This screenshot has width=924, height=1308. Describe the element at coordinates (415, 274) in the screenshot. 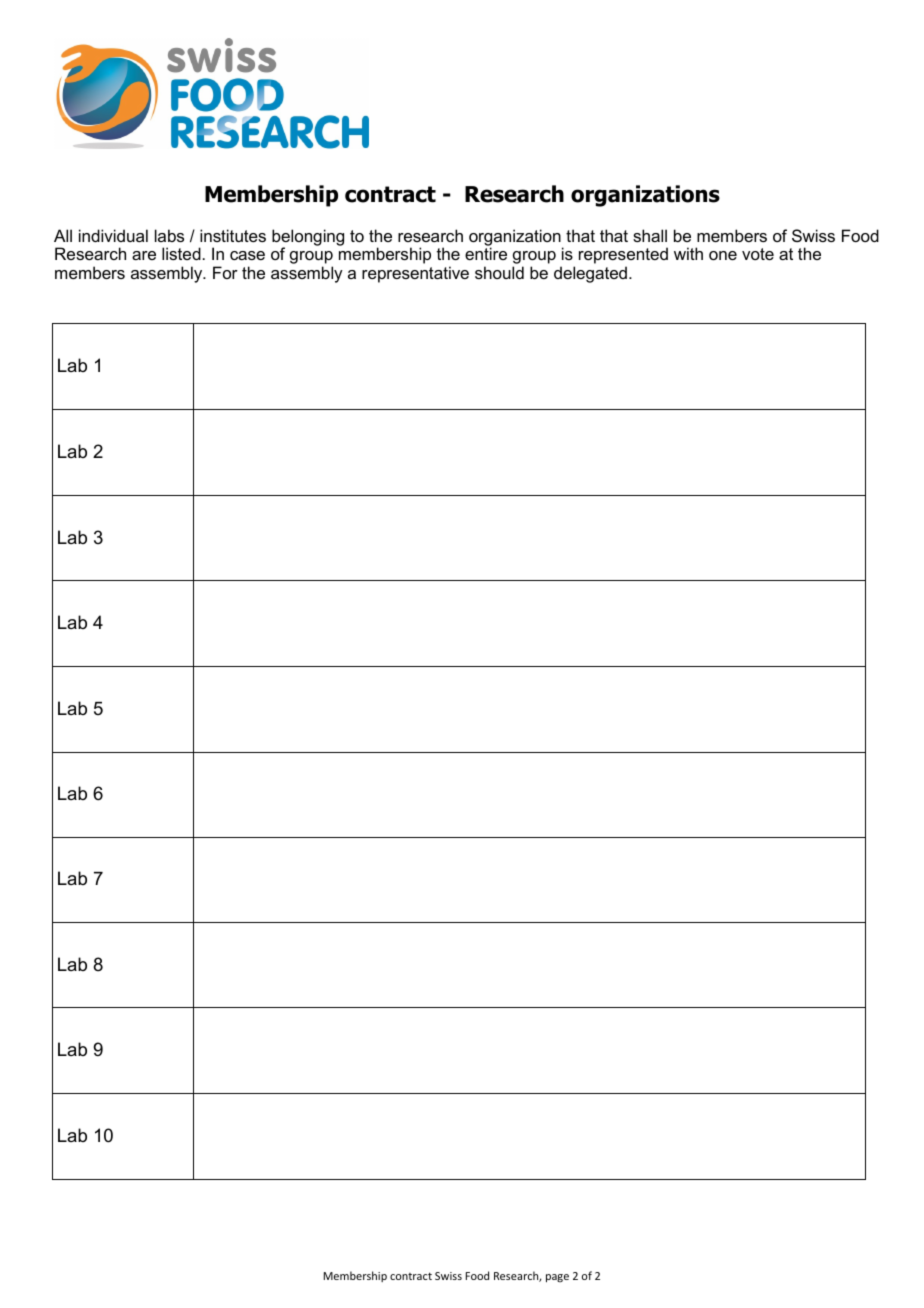

I see `representative` at that location.
